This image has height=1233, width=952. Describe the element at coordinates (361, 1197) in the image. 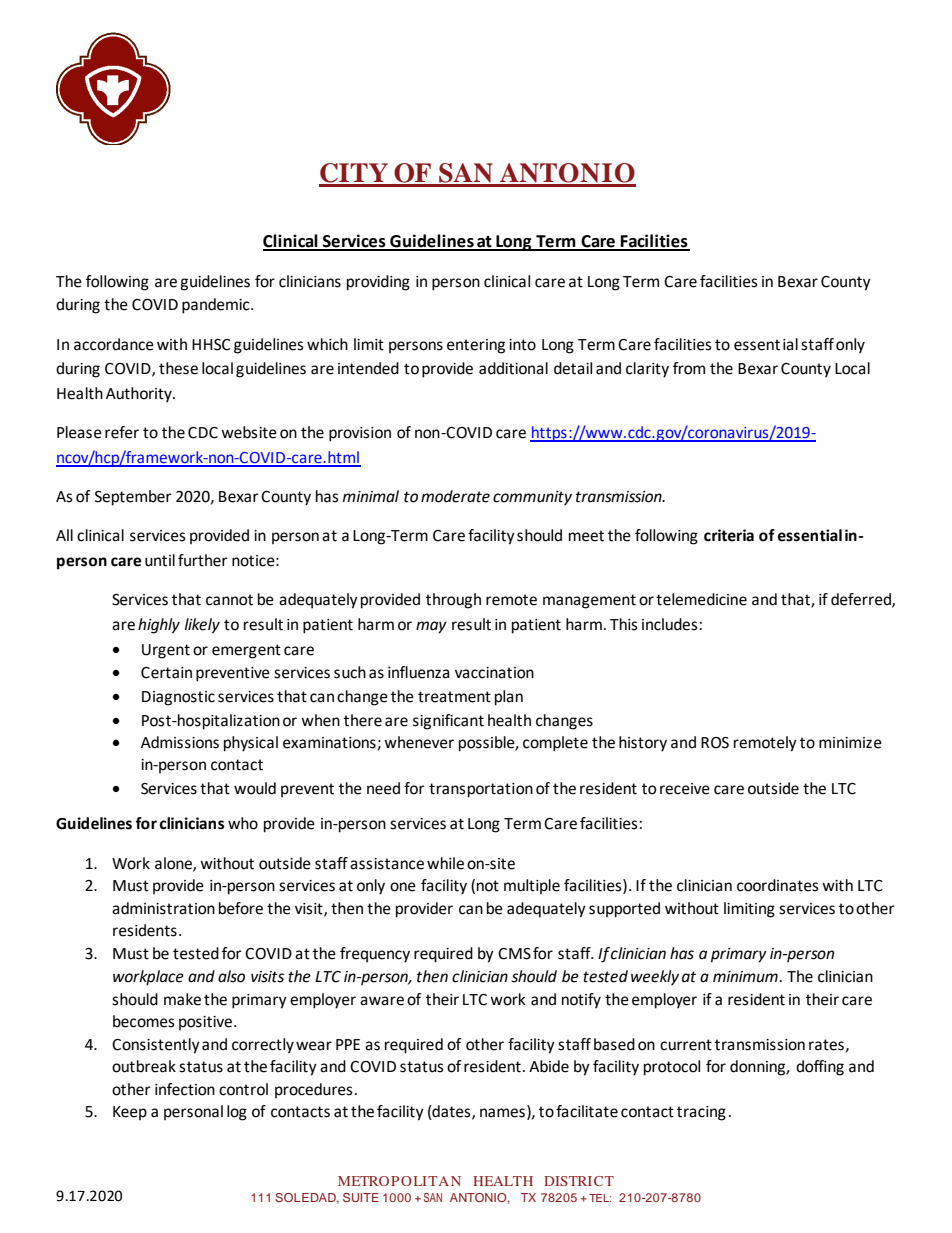

I see `SUITE` at that location.
